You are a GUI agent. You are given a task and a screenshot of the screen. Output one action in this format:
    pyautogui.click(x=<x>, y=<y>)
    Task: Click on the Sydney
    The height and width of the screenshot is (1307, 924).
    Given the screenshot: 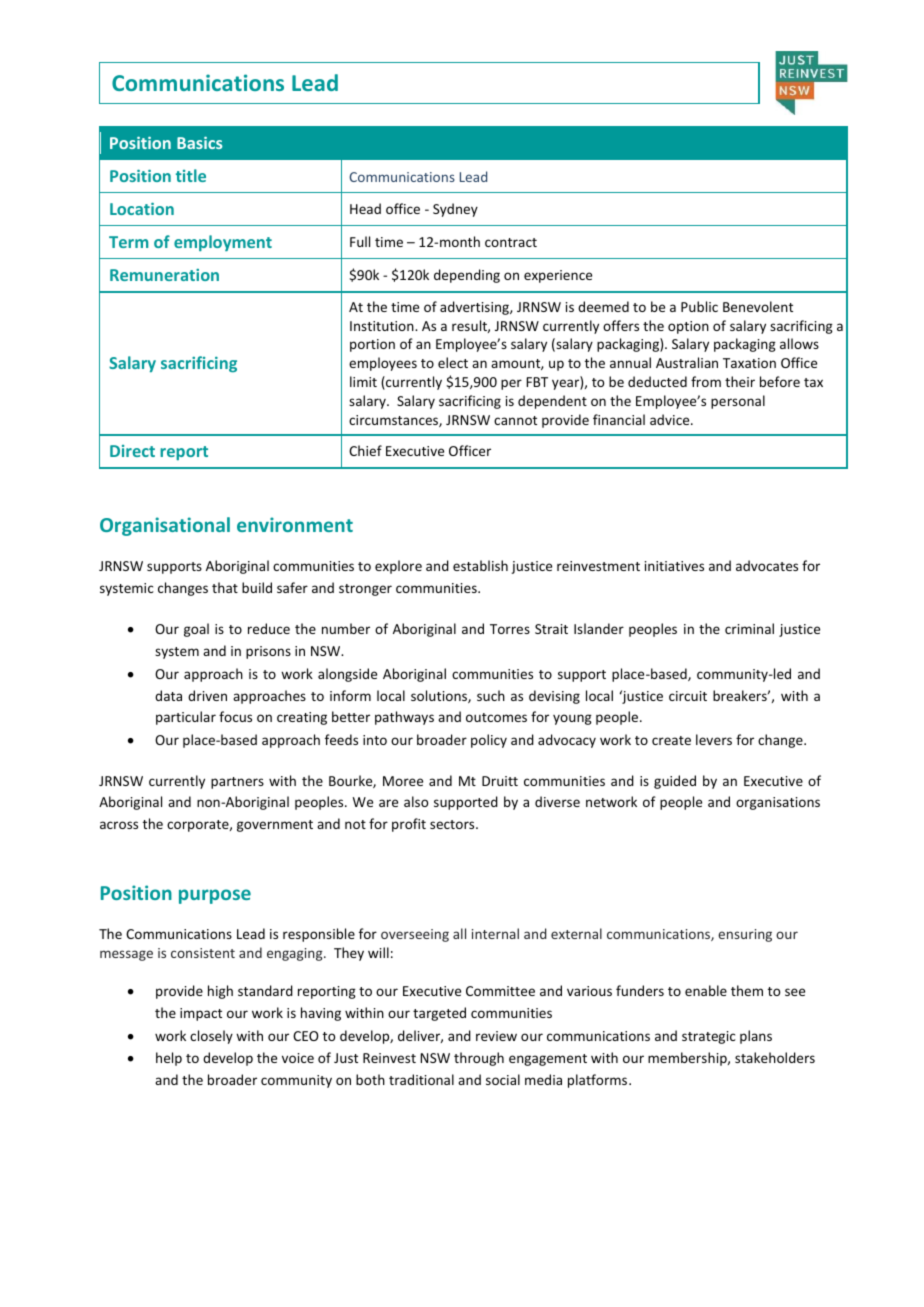 What is the action you would take?
    pyautogui.click(x=455, y=210)
